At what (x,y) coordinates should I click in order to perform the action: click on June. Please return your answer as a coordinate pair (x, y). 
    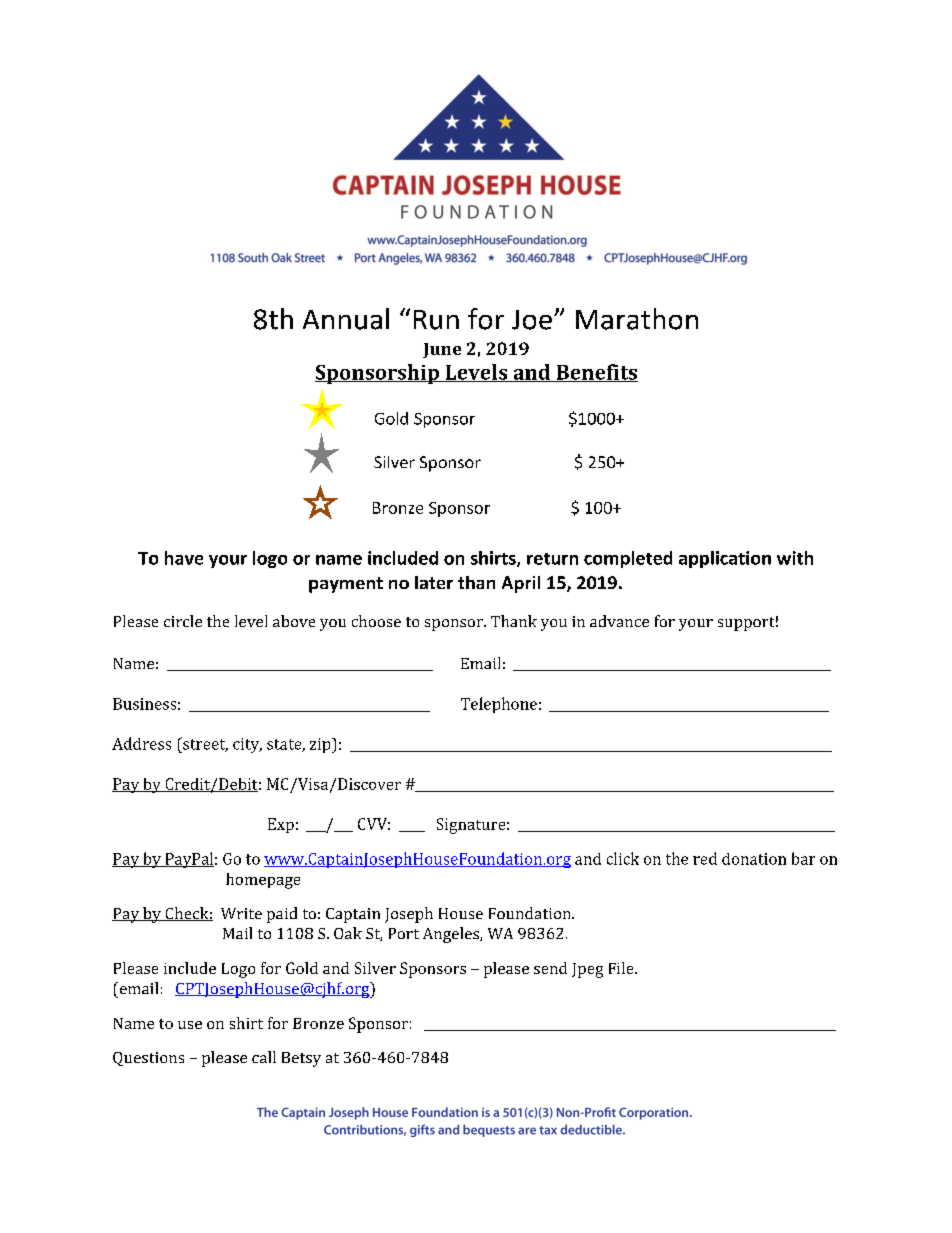
    Looking at the image, I should click on (442, 350).
